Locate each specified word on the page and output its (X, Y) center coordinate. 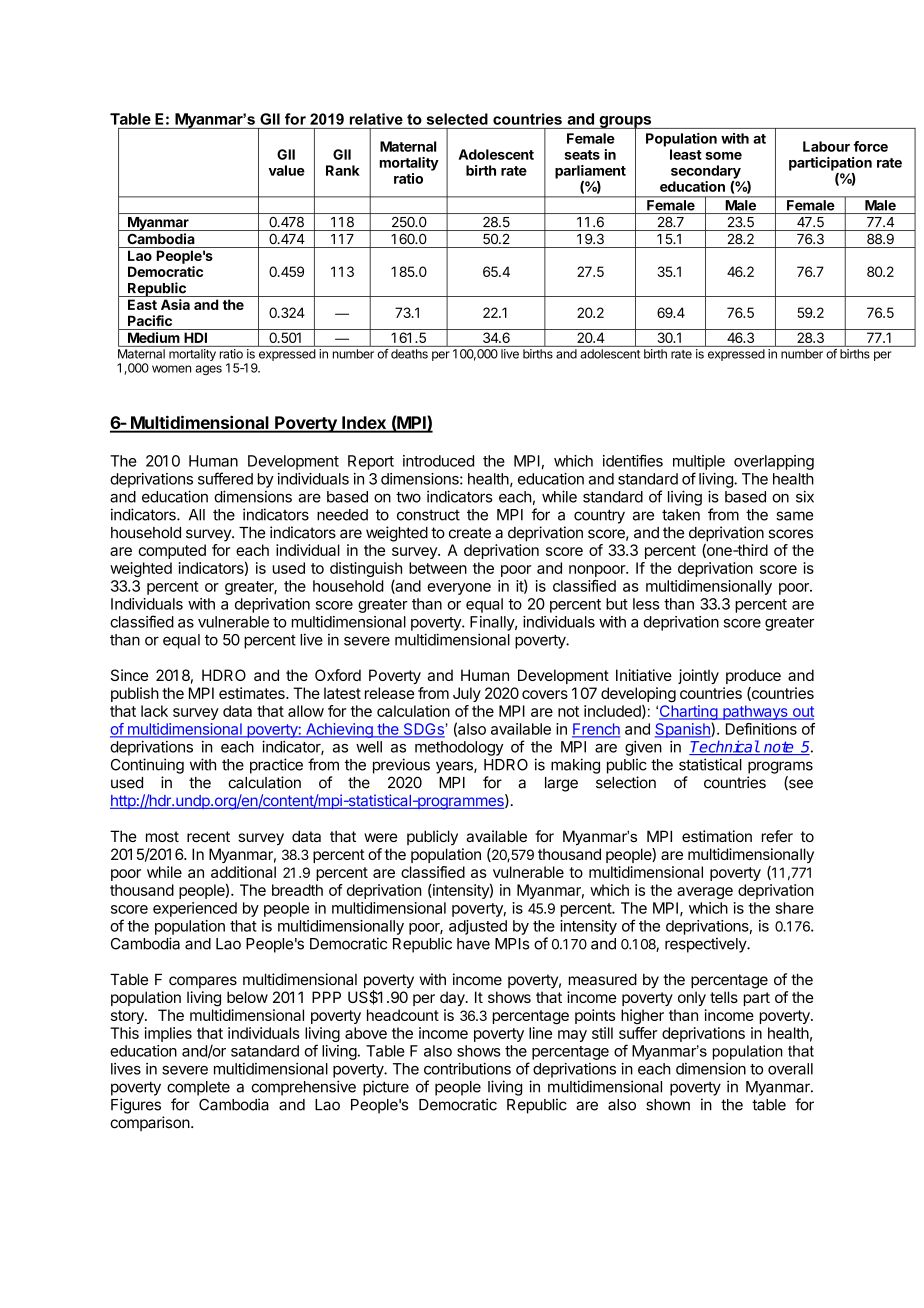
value (287, 170)
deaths (409, 354)
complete (198, 1088)
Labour (826, 146)
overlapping (774, 462)
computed (172, 551)
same (794, 516)
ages (208, 370)
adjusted (478, 927)
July (467, 694)
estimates (253, 693)
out (802, 712)
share (795, 908)
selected (457, 119)
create (470, 533)
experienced (195, 909)
